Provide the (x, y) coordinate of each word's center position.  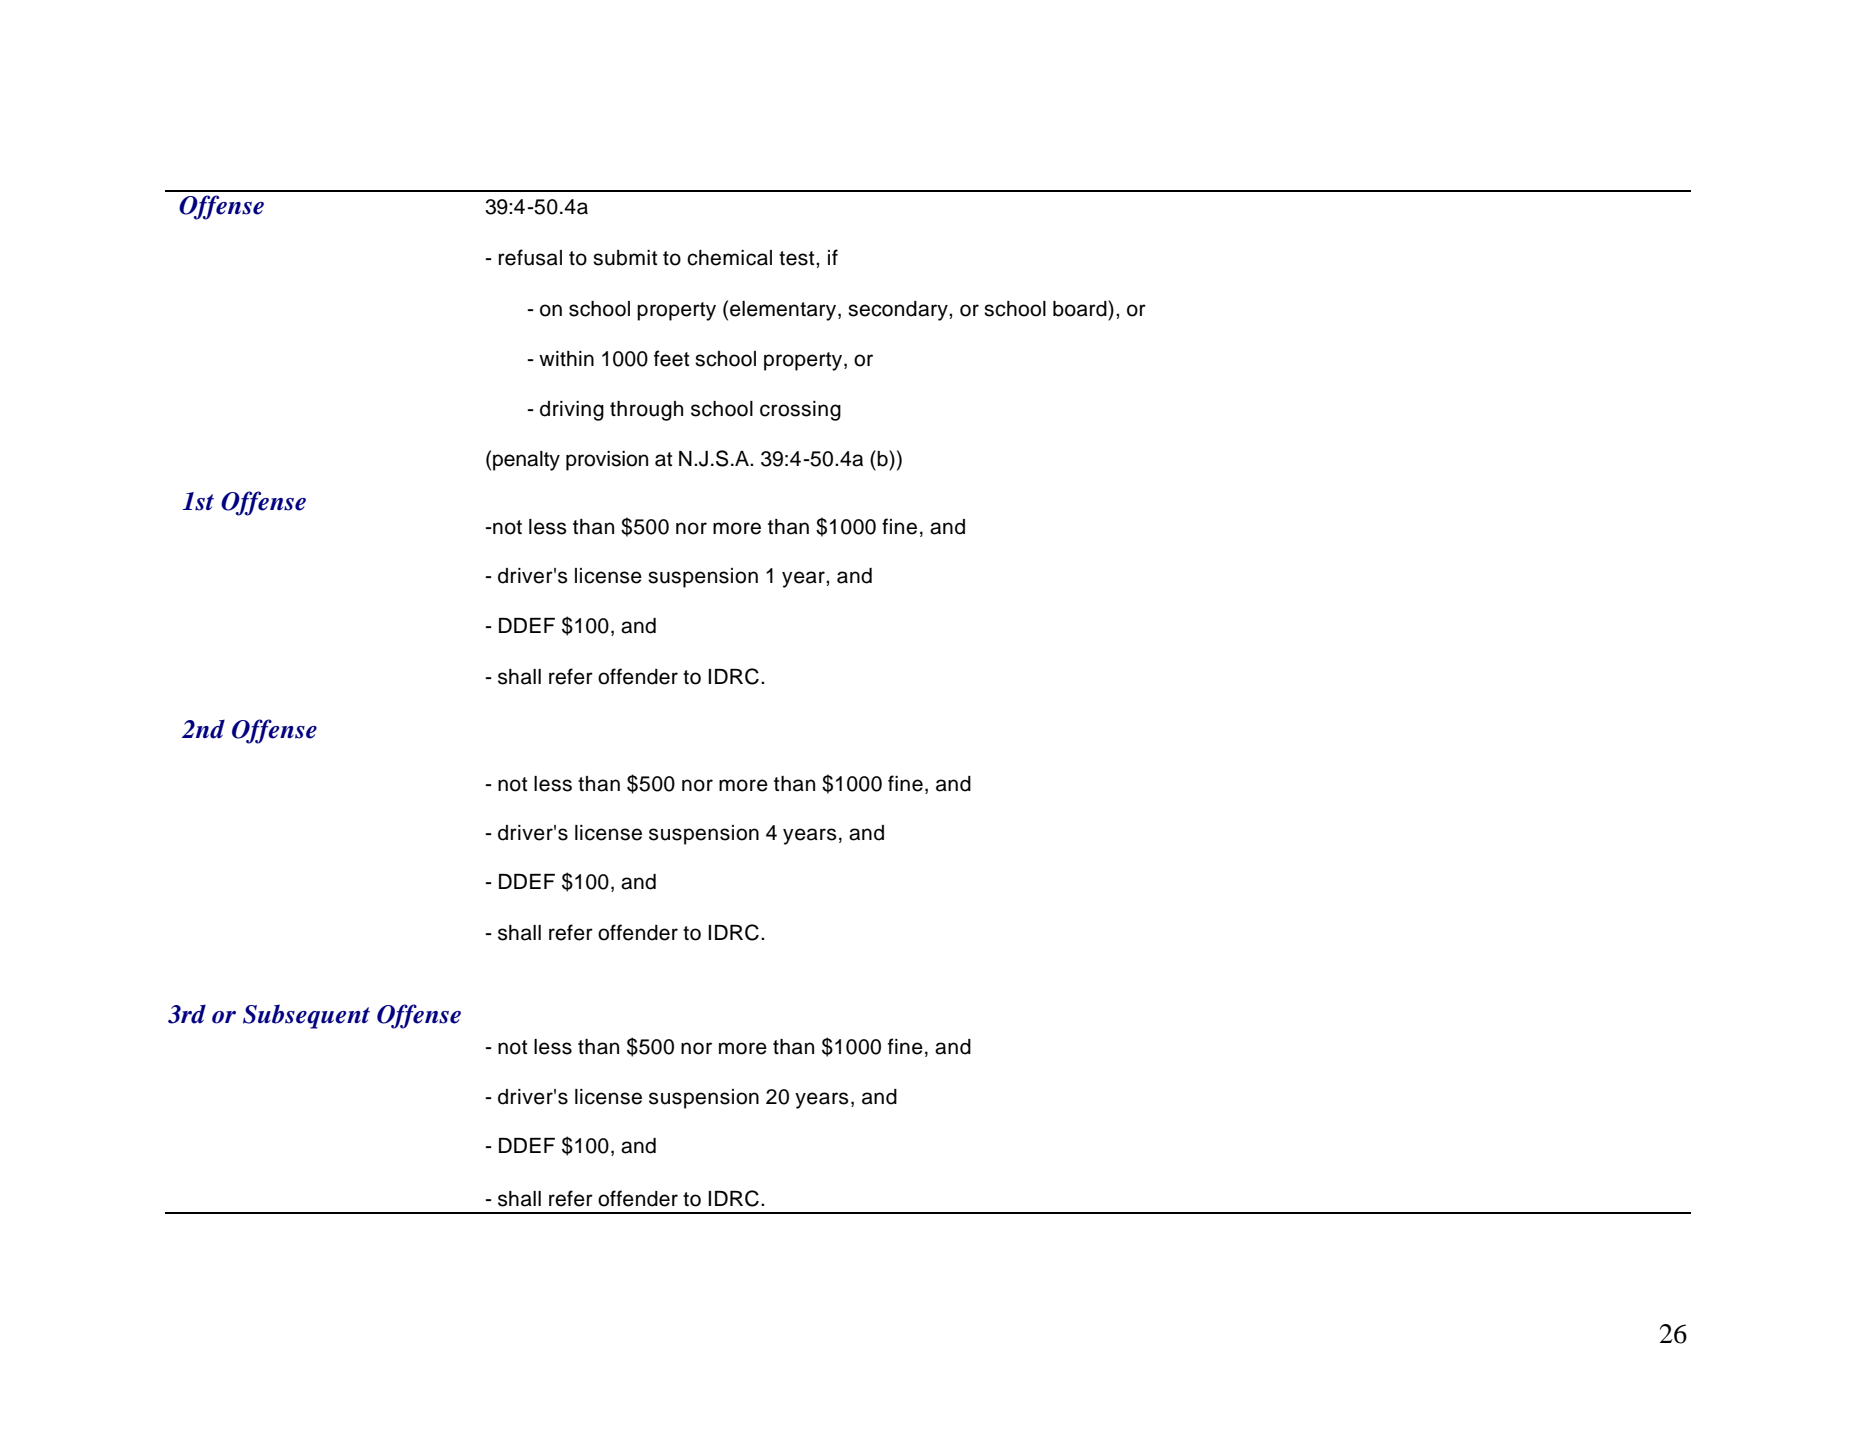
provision (607, 461)
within (566, 358)
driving (572, 411)
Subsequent (306, 1016)
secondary (899, 311)
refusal (530, 257)
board (1081, 308)
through (646, 411)
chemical (729, 258)
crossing (800, 411)
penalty (526, 461)
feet (671, 358)
